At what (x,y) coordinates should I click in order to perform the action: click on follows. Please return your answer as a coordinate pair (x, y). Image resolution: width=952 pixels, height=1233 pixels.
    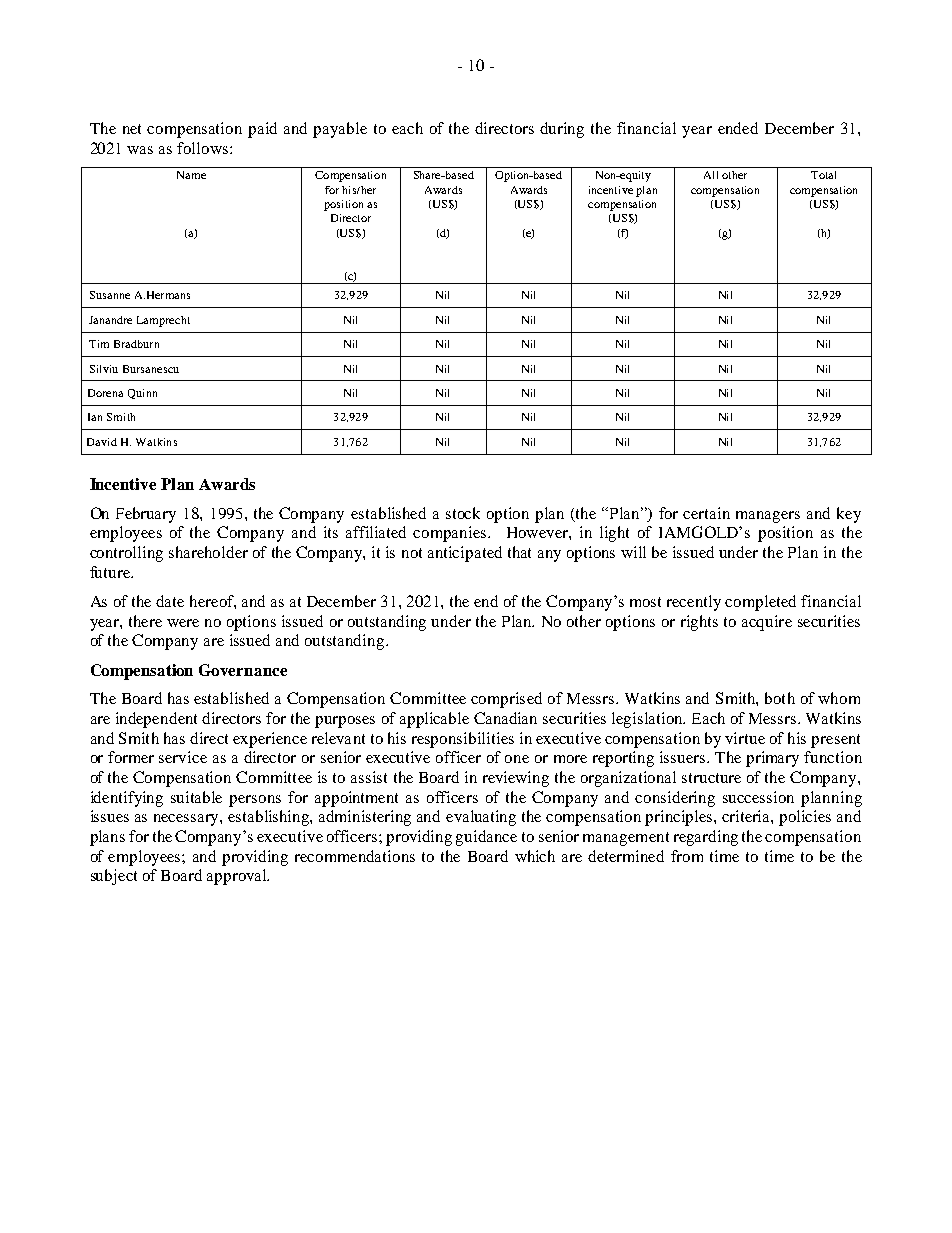
    Looking at the image, I should click on (202, 148).
